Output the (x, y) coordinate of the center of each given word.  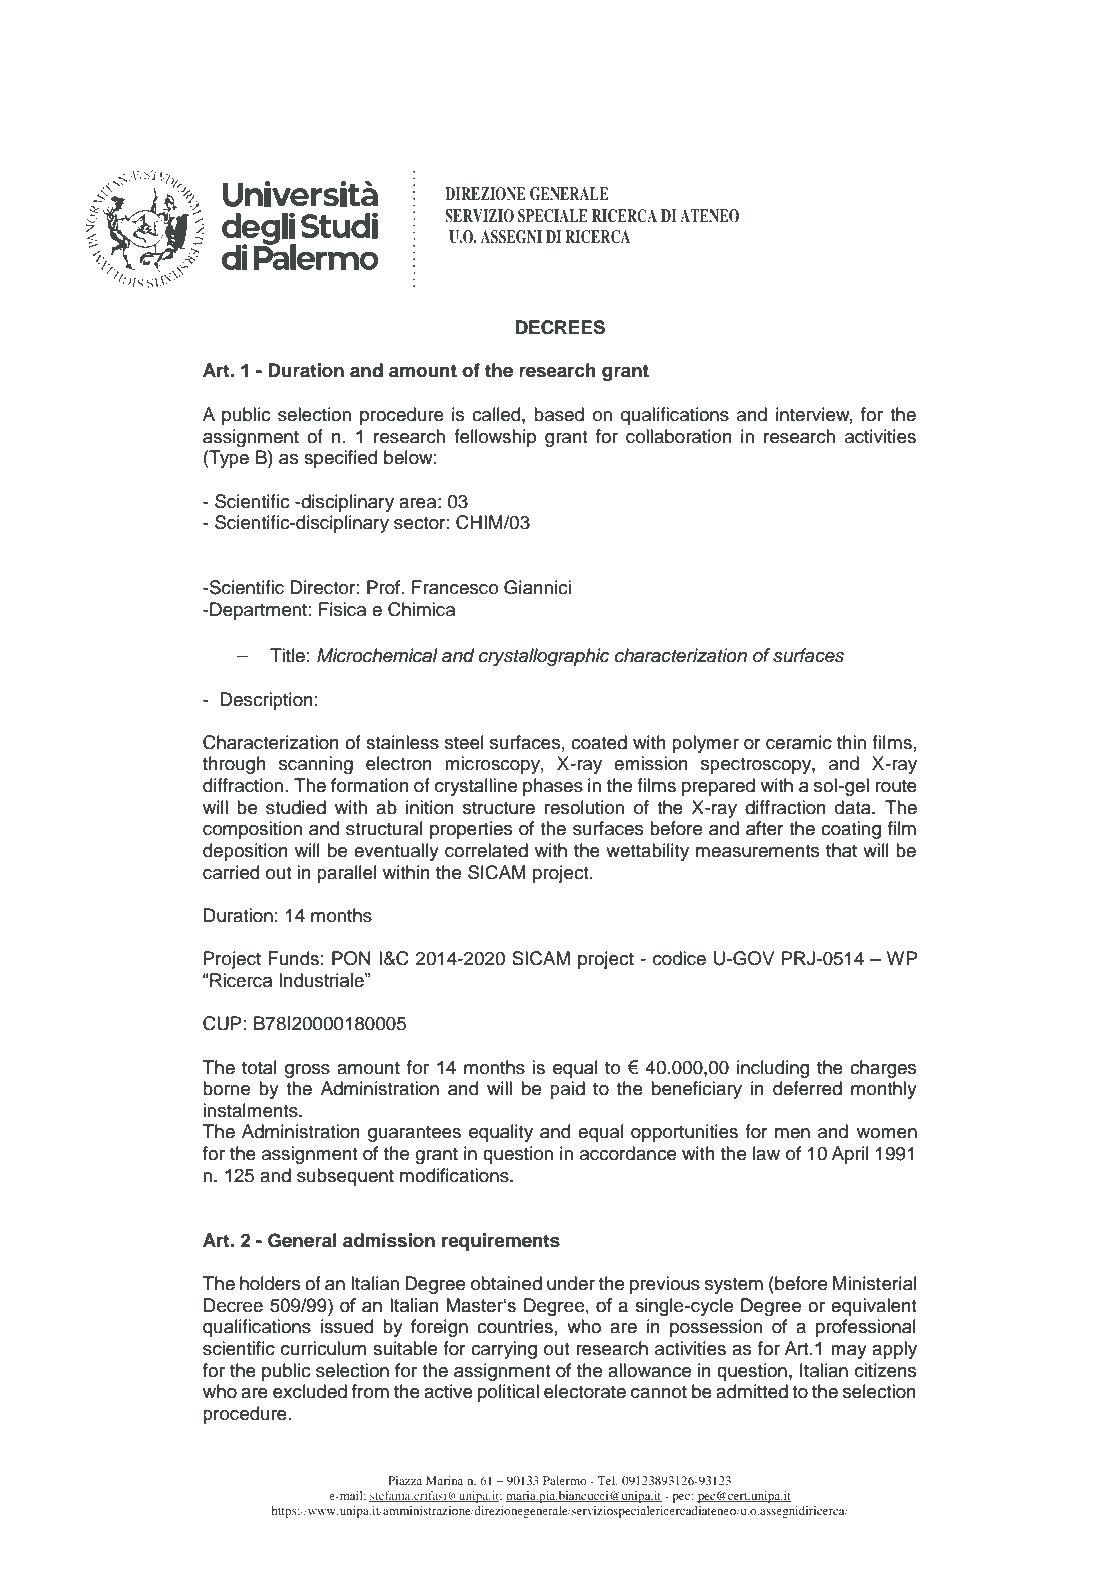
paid (567, 1090)
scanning (316, 765)
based (559, 414)
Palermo (564, 1480)
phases (553, 787)
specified (340, 459)
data (854, 807)
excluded (310, 1391)
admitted (752, 1391)
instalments (251, 1110)
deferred (807, 1088)
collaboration (679, 436)
